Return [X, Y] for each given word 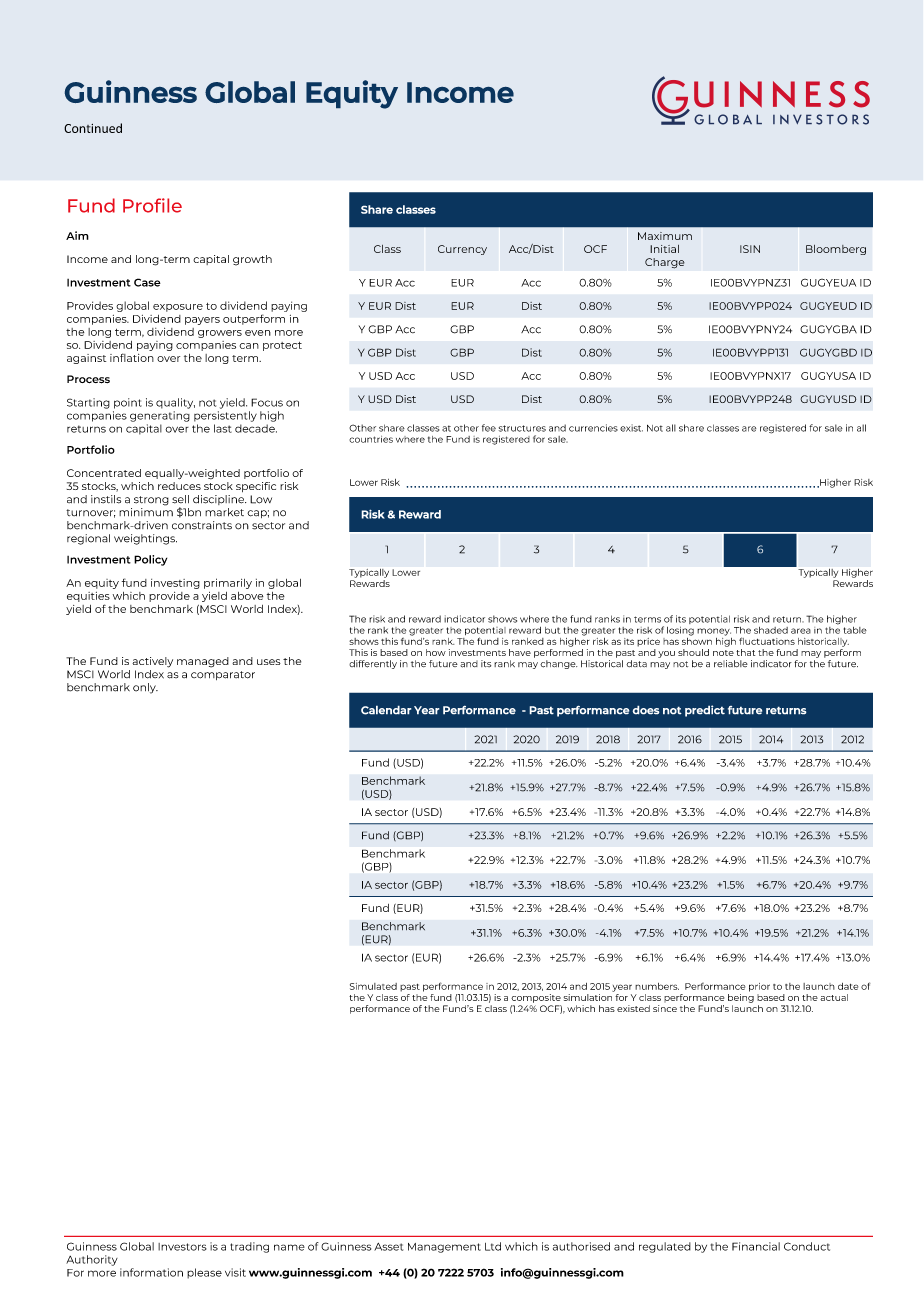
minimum [146, 510]
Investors [182, 1247]
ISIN [750, 249]
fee [489, 428]
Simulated [373, 986]
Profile [152, 205]
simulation [589, 996]
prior [759, 987]
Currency [462, 250]
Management [444, 1248]
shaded [771, 630]
